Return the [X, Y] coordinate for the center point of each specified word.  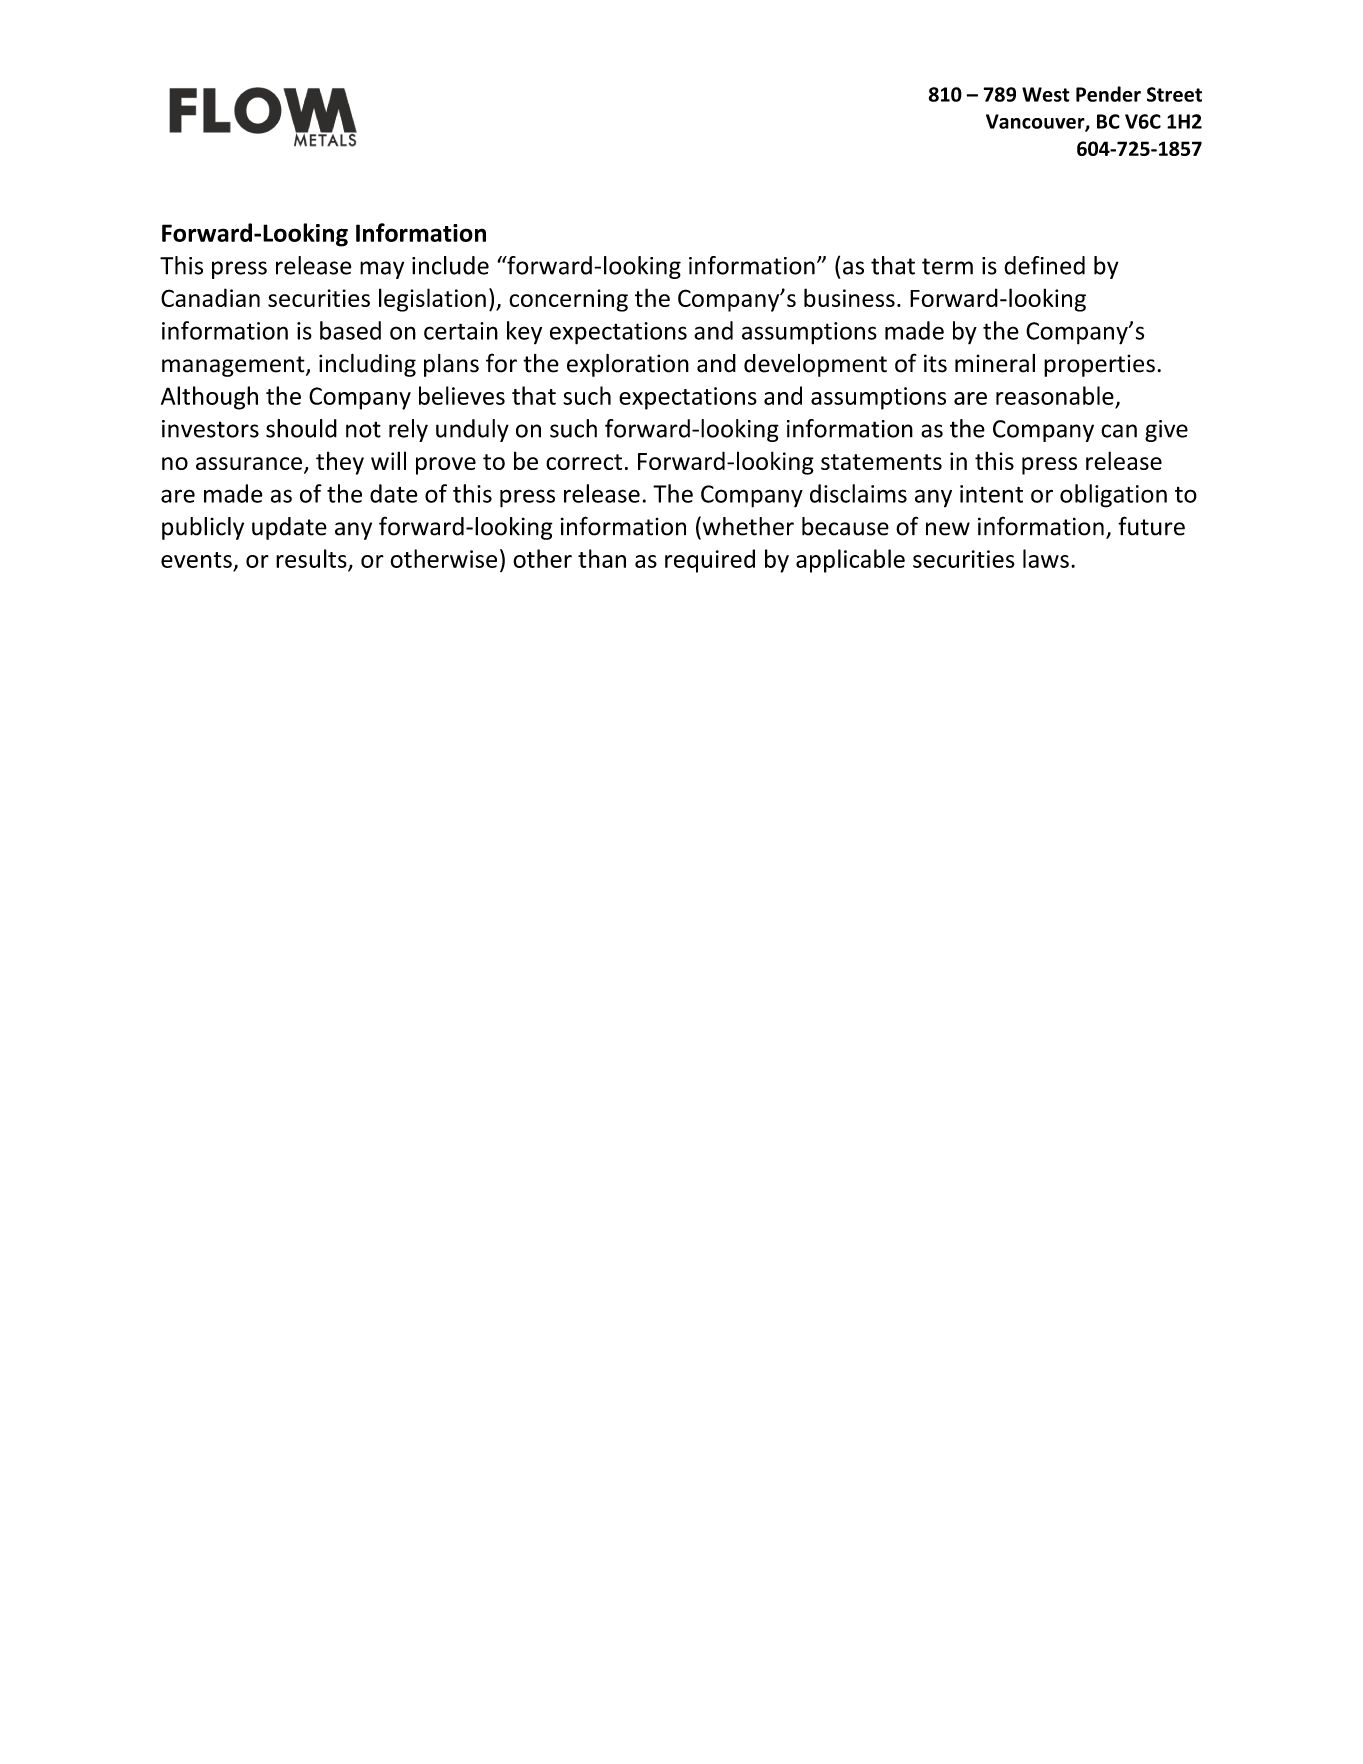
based [350, 330]
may [382, 270]
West [1045, 94]
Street [1174, 94]
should [301, 428]
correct [584, 462]
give [1166, 431]
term [947, 266]
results [312, 559]
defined [1044, 265]
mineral [995, 363]
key [524, 332]
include [450, 265]
